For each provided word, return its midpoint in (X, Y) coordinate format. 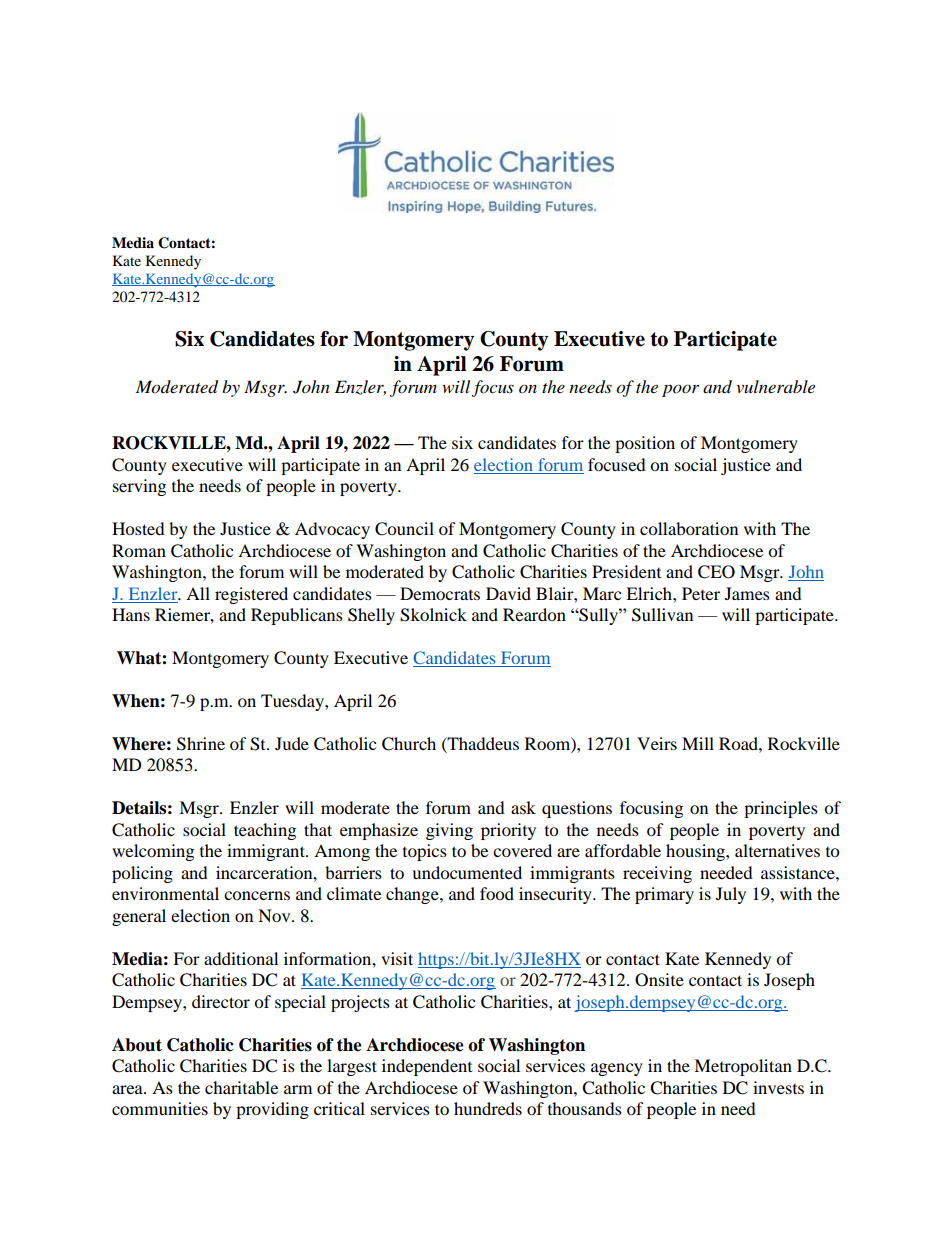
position (645, 444)
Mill (698, 743)
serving (139, 487)
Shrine (201, 744)
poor (680, 390)
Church (409, 744)
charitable (241, 1087)
